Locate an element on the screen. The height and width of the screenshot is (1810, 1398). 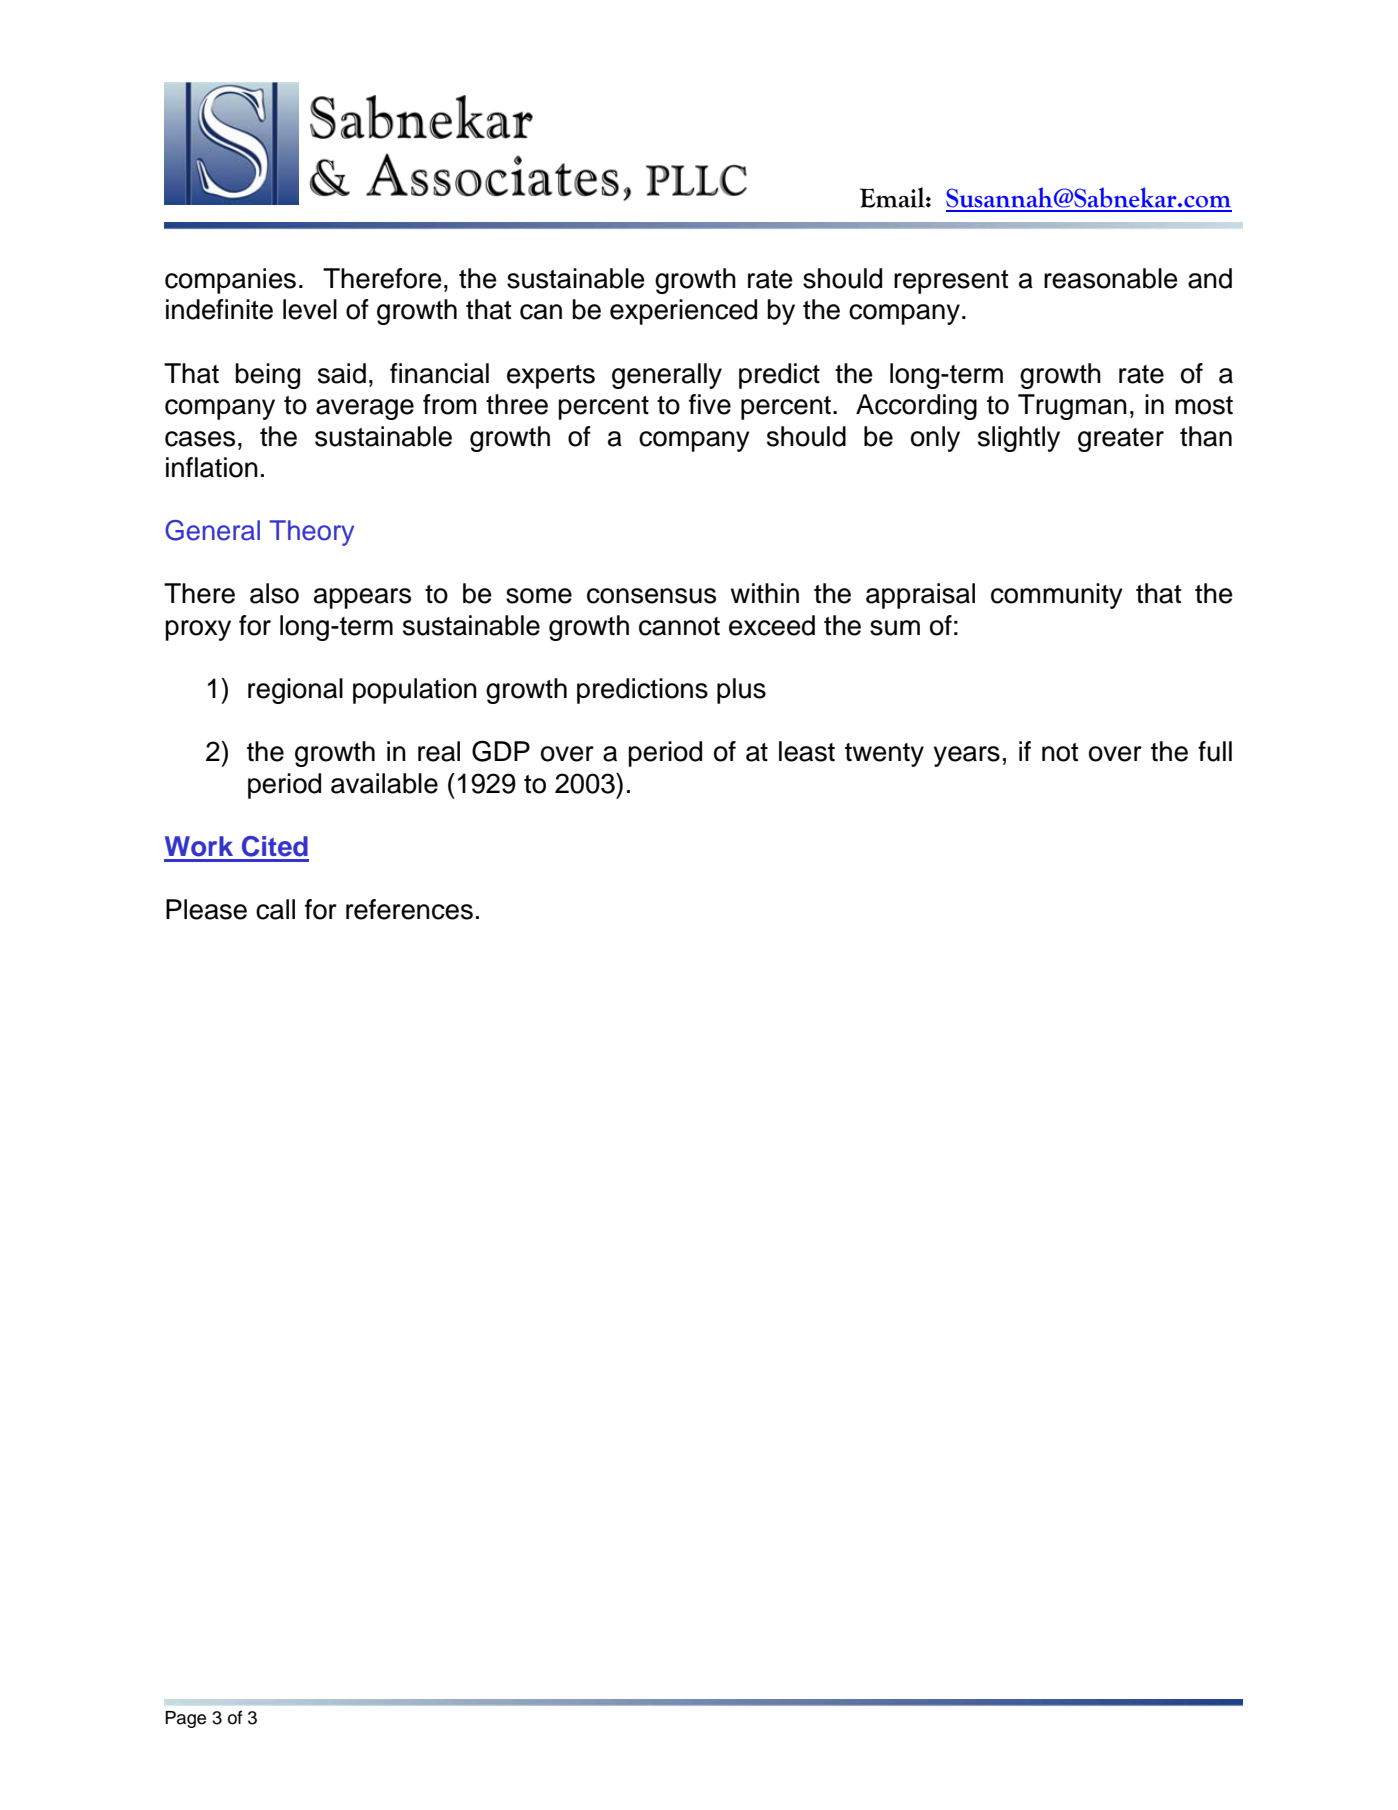
call is located at coordinates (275, 909).
